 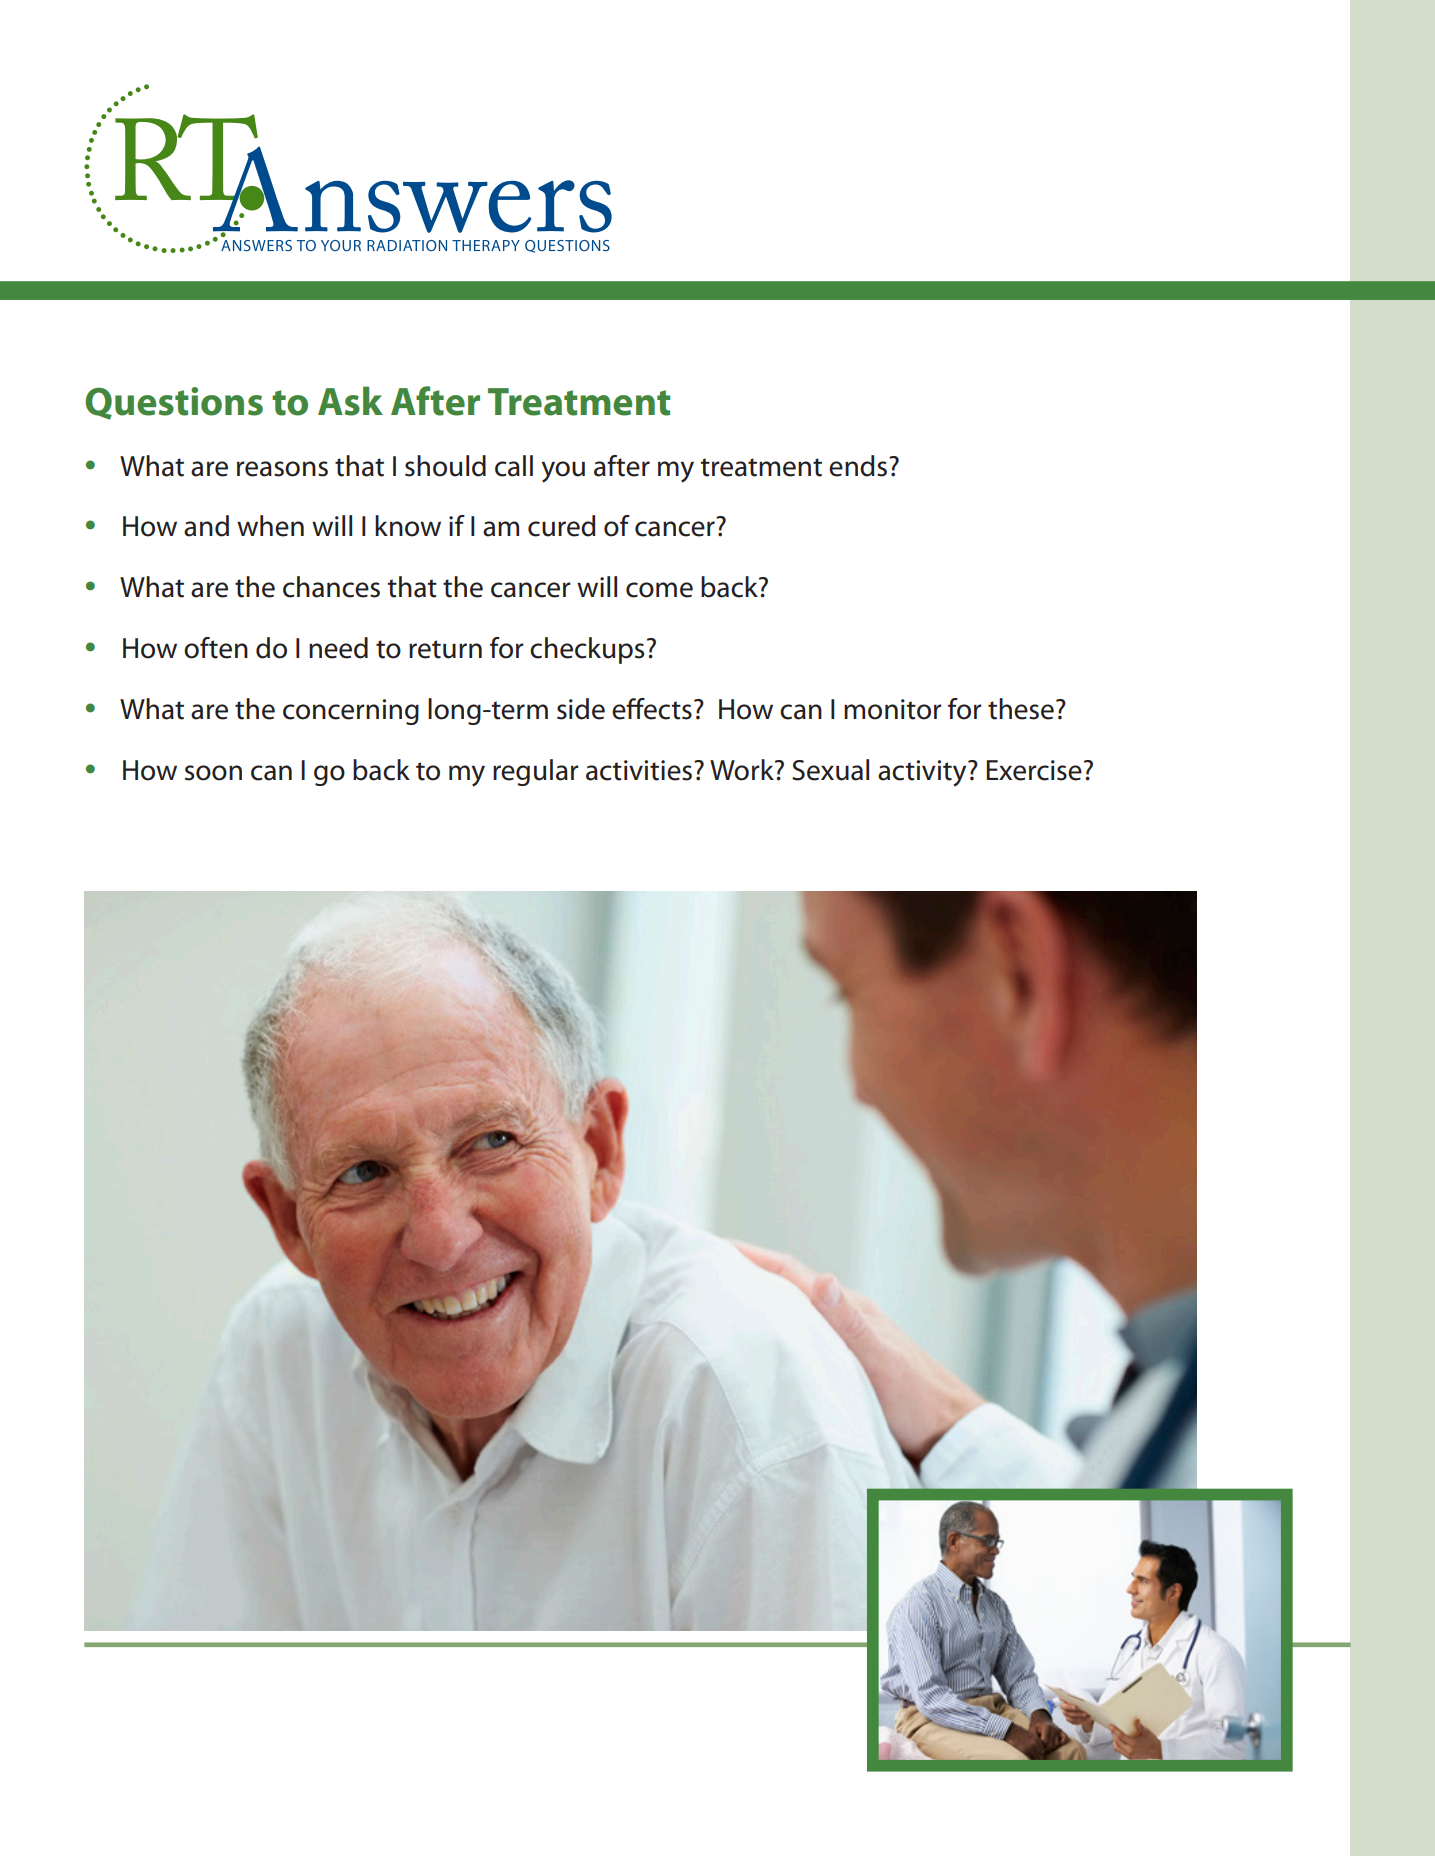 I want to click on soon, so click(x=213, y=773).
